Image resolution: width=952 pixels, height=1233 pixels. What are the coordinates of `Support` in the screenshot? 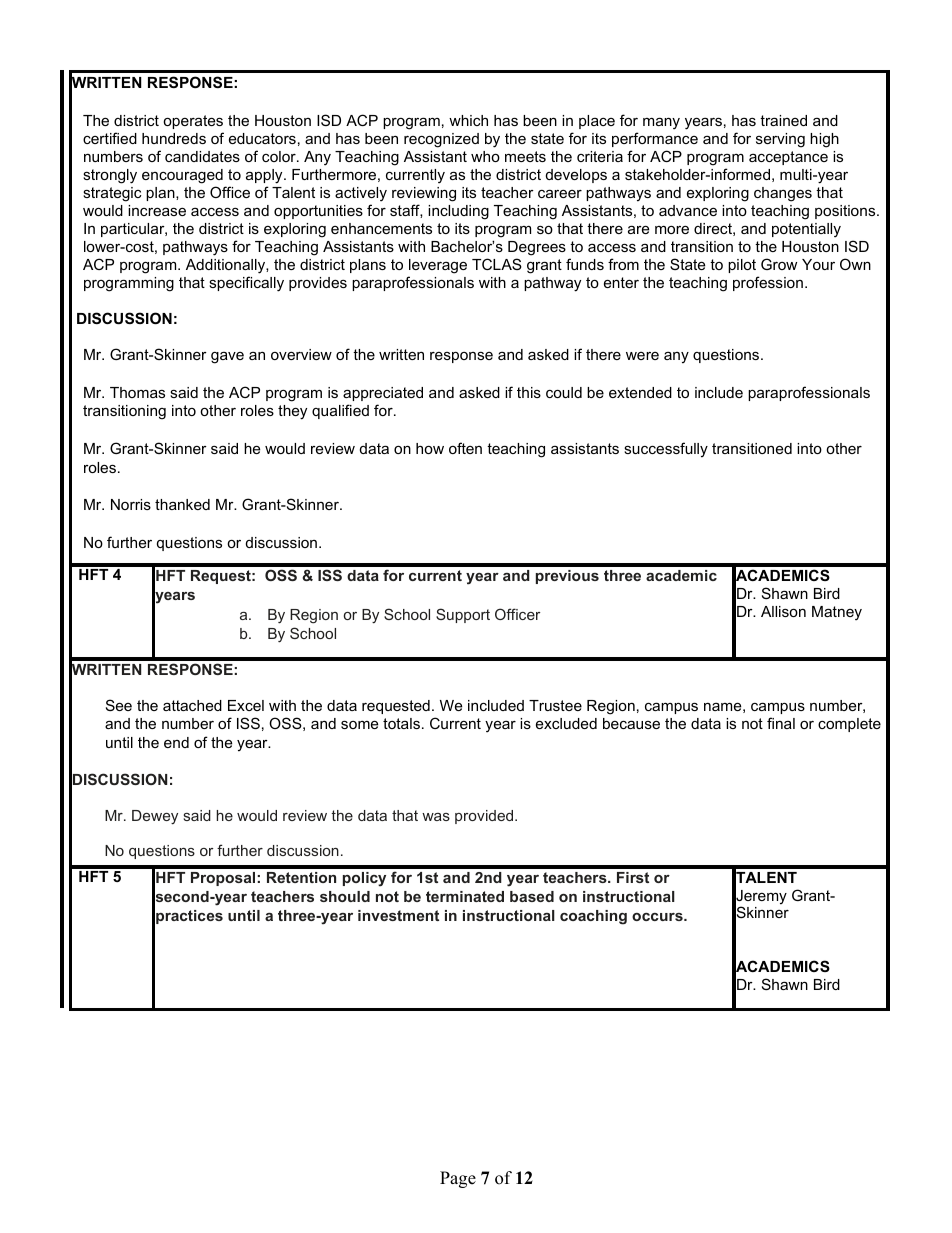 It's located at (463, 615).
